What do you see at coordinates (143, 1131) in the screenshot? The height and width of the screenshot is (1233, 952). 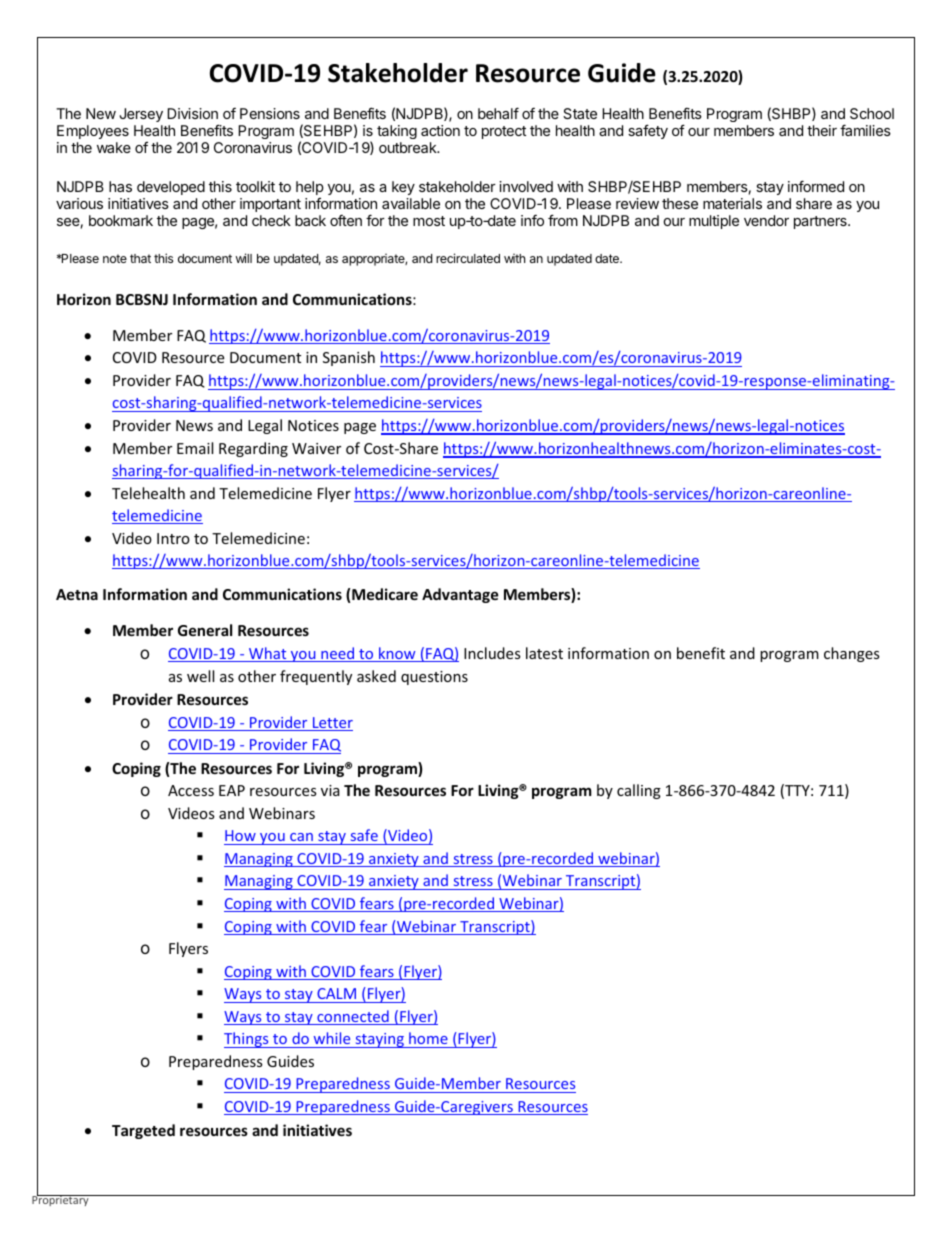 I see `Targeted` at bounding box center [143, 1131].
